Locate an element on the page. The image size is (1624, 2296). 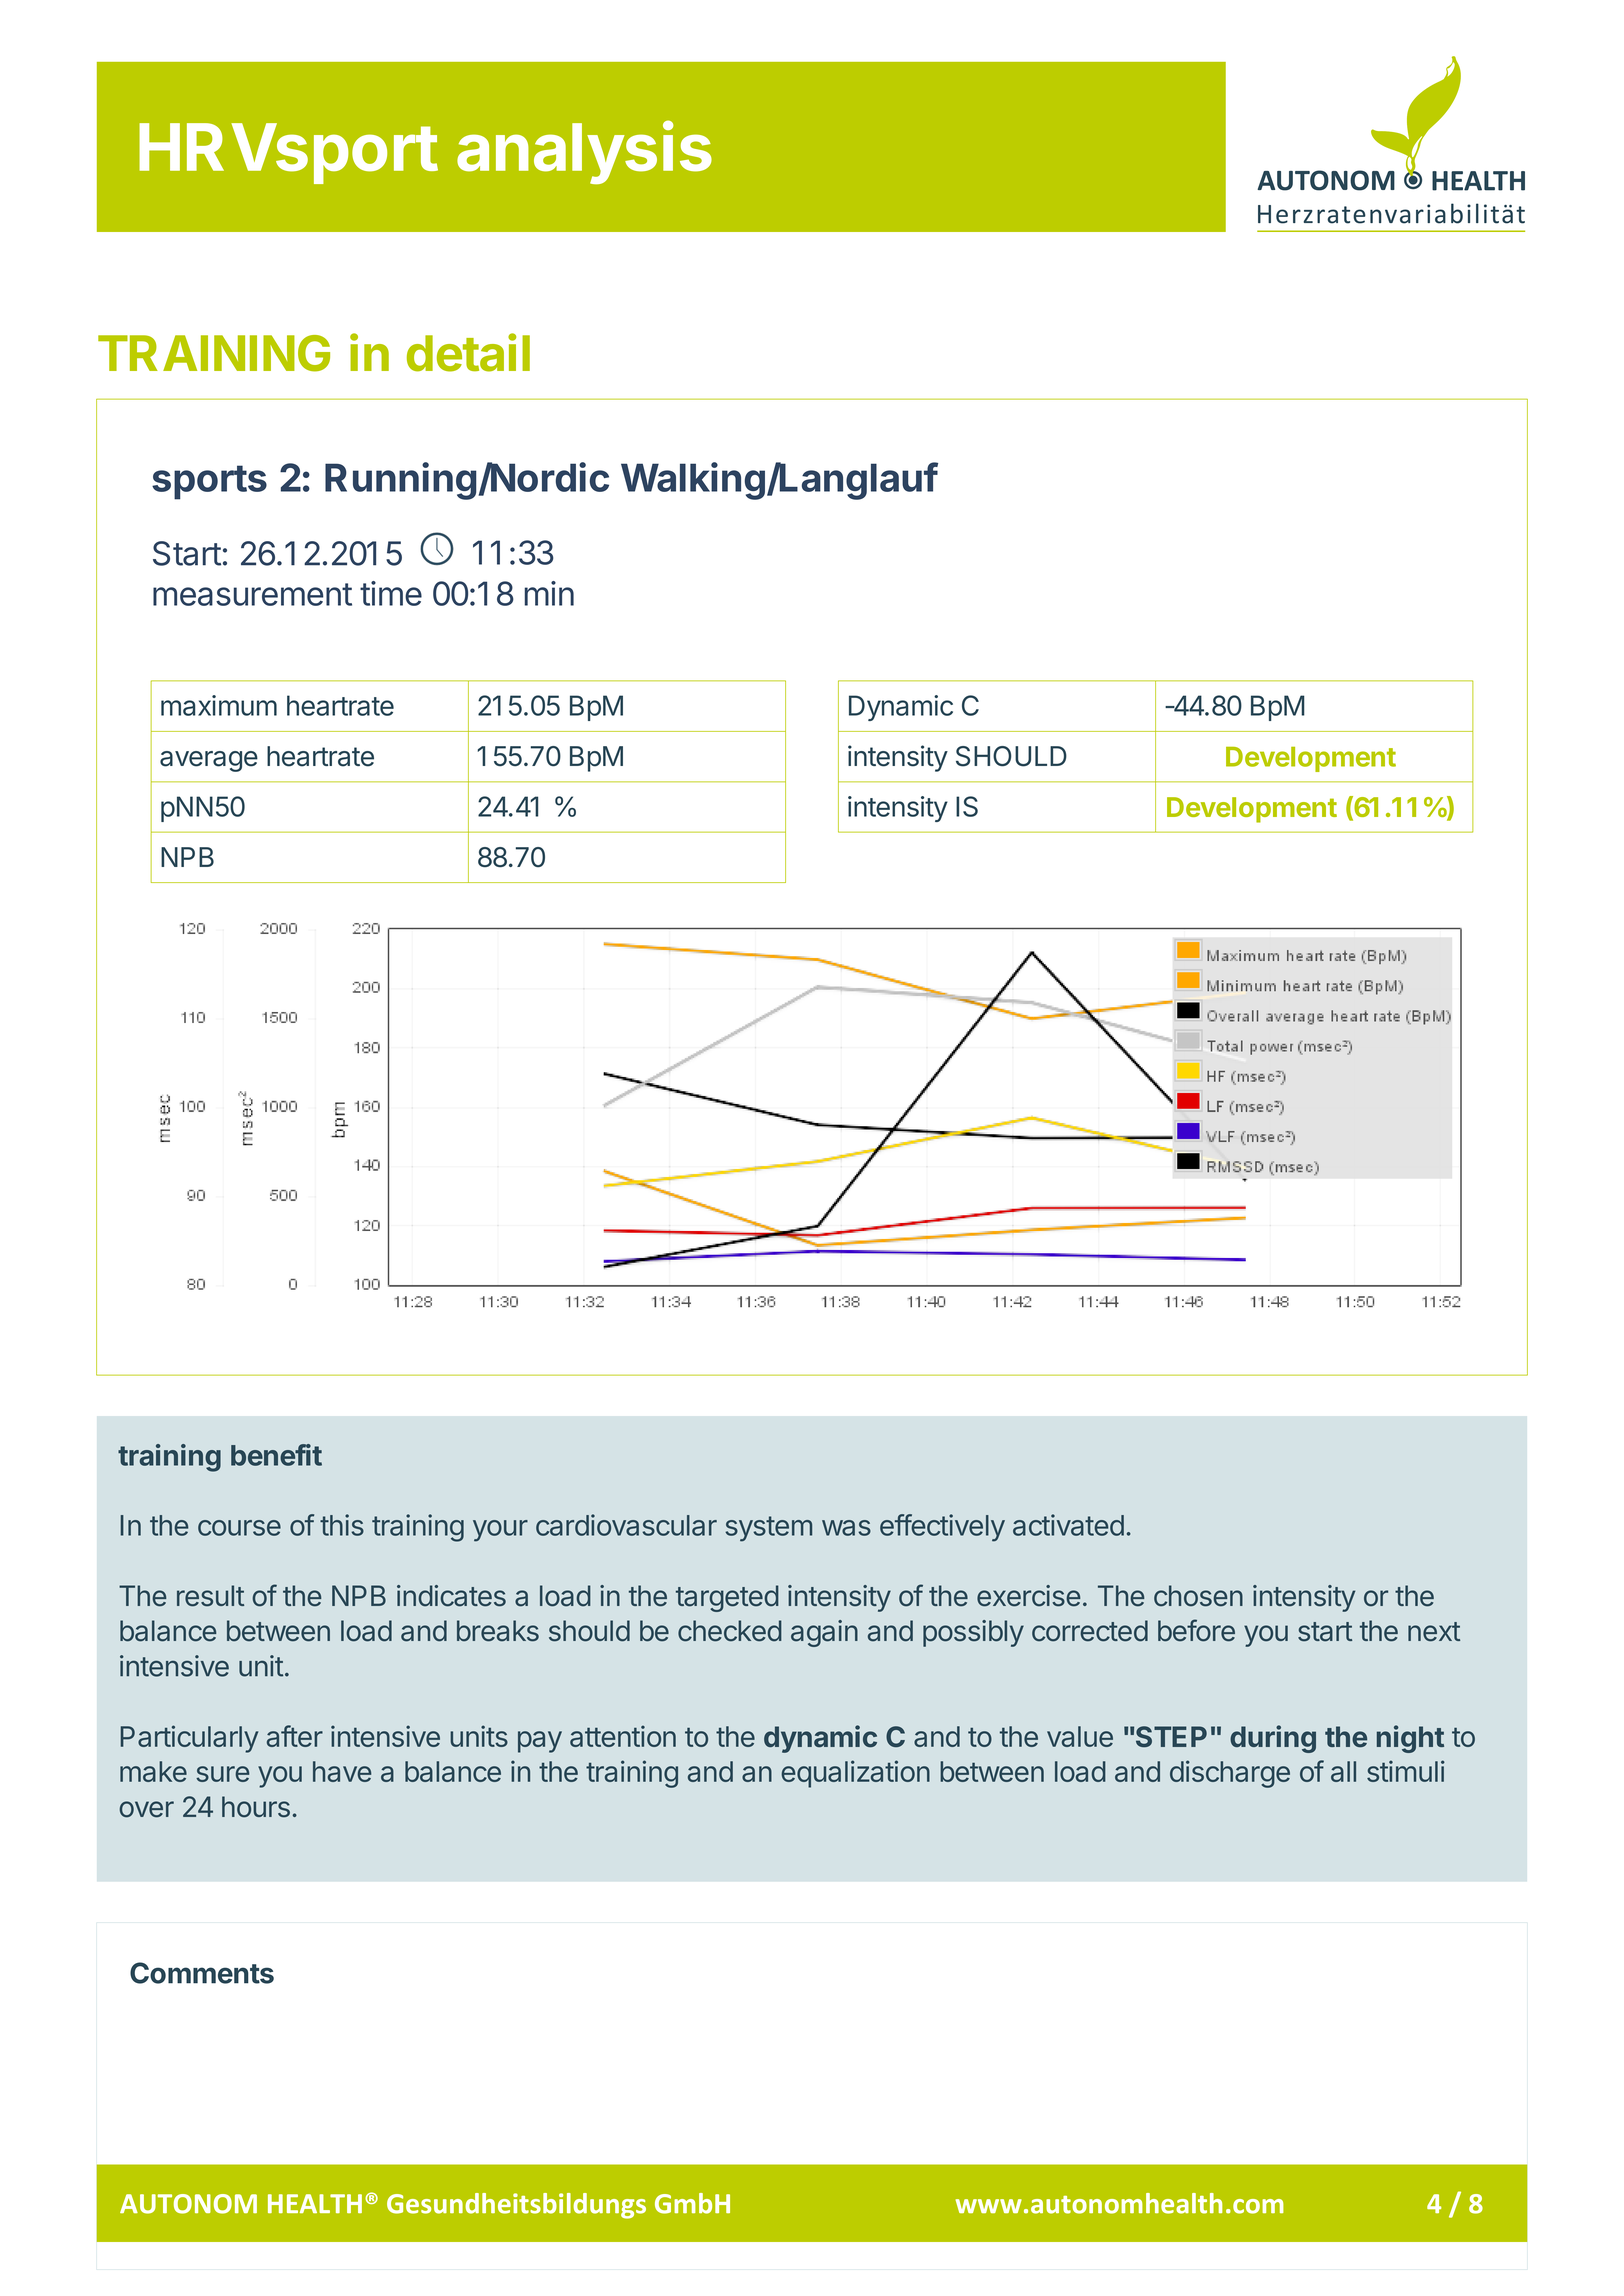
discharge is located at coordinates (1230, 1774).
